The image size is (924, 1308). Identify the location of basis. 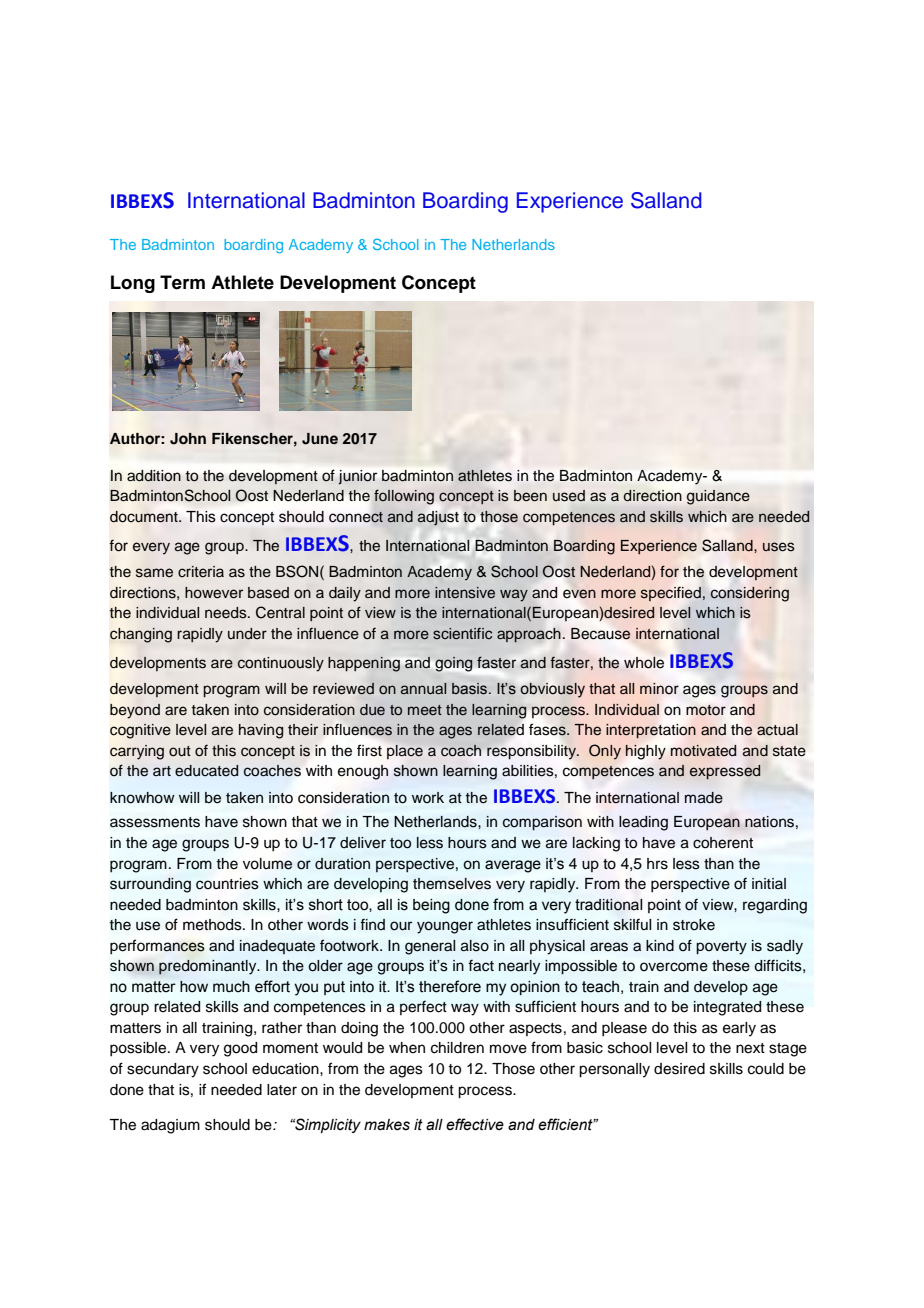
(469, 689).
